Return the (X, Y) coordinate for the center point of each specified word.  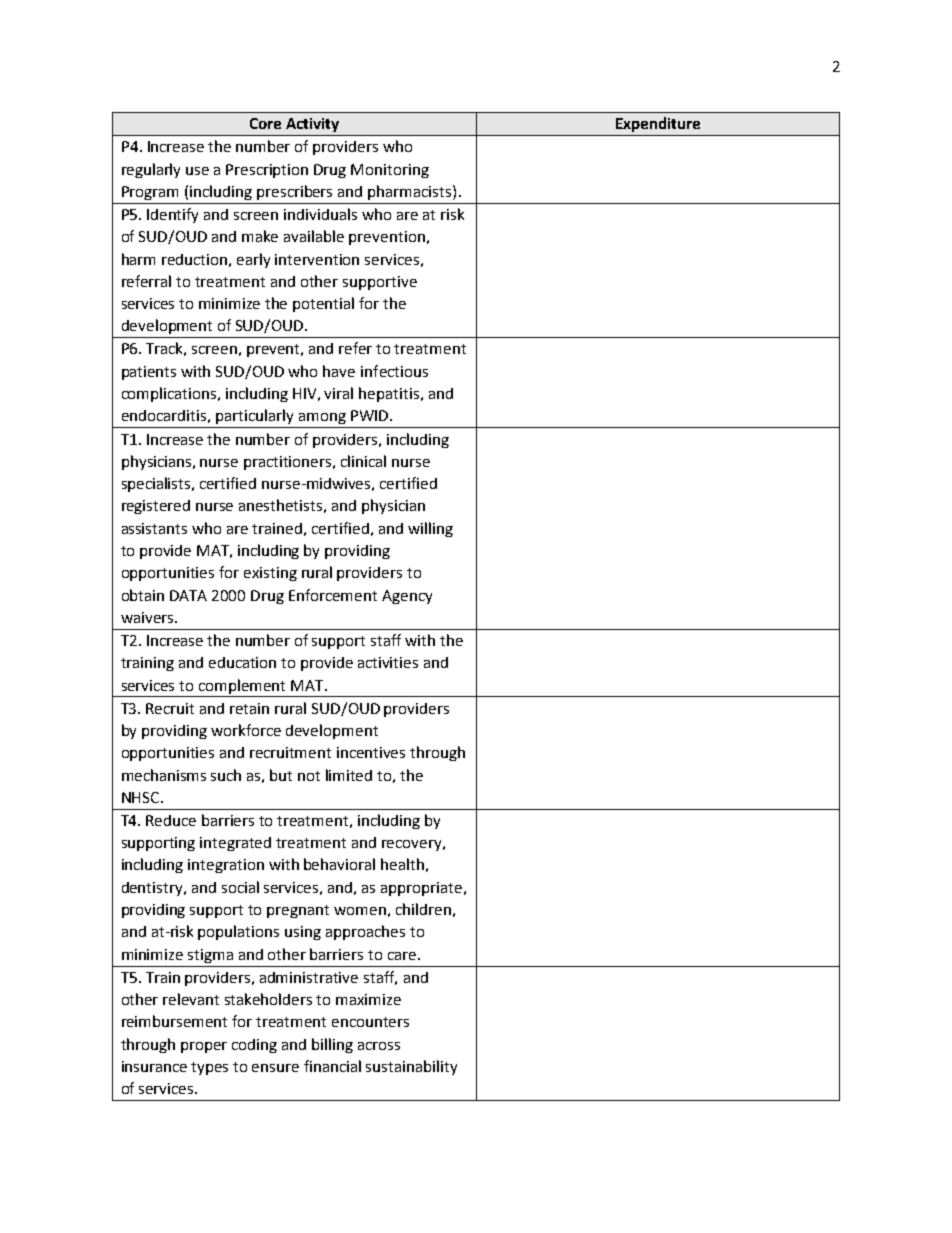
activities (388, 662)
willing (430, 529)
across (379, 1046)
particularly (254, 416)
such (226, 775)
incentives (371, 752)
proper (204, 1047)
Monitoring (390, 171)
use (197, 171)
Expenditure (658, 124)
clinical (363, 461)
